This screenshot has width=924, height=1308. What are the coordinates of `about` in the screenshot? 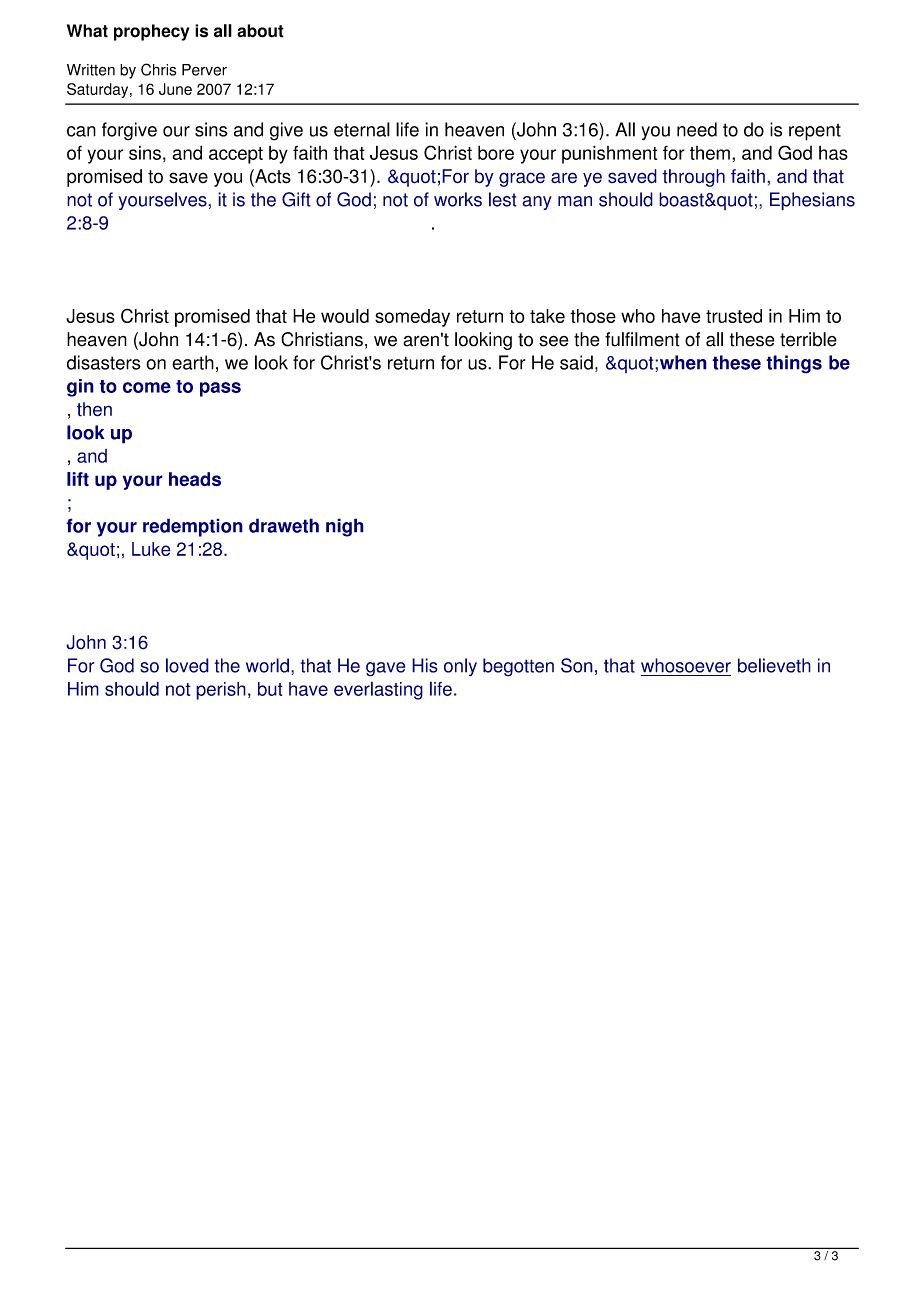 It's located at (260, 31).
